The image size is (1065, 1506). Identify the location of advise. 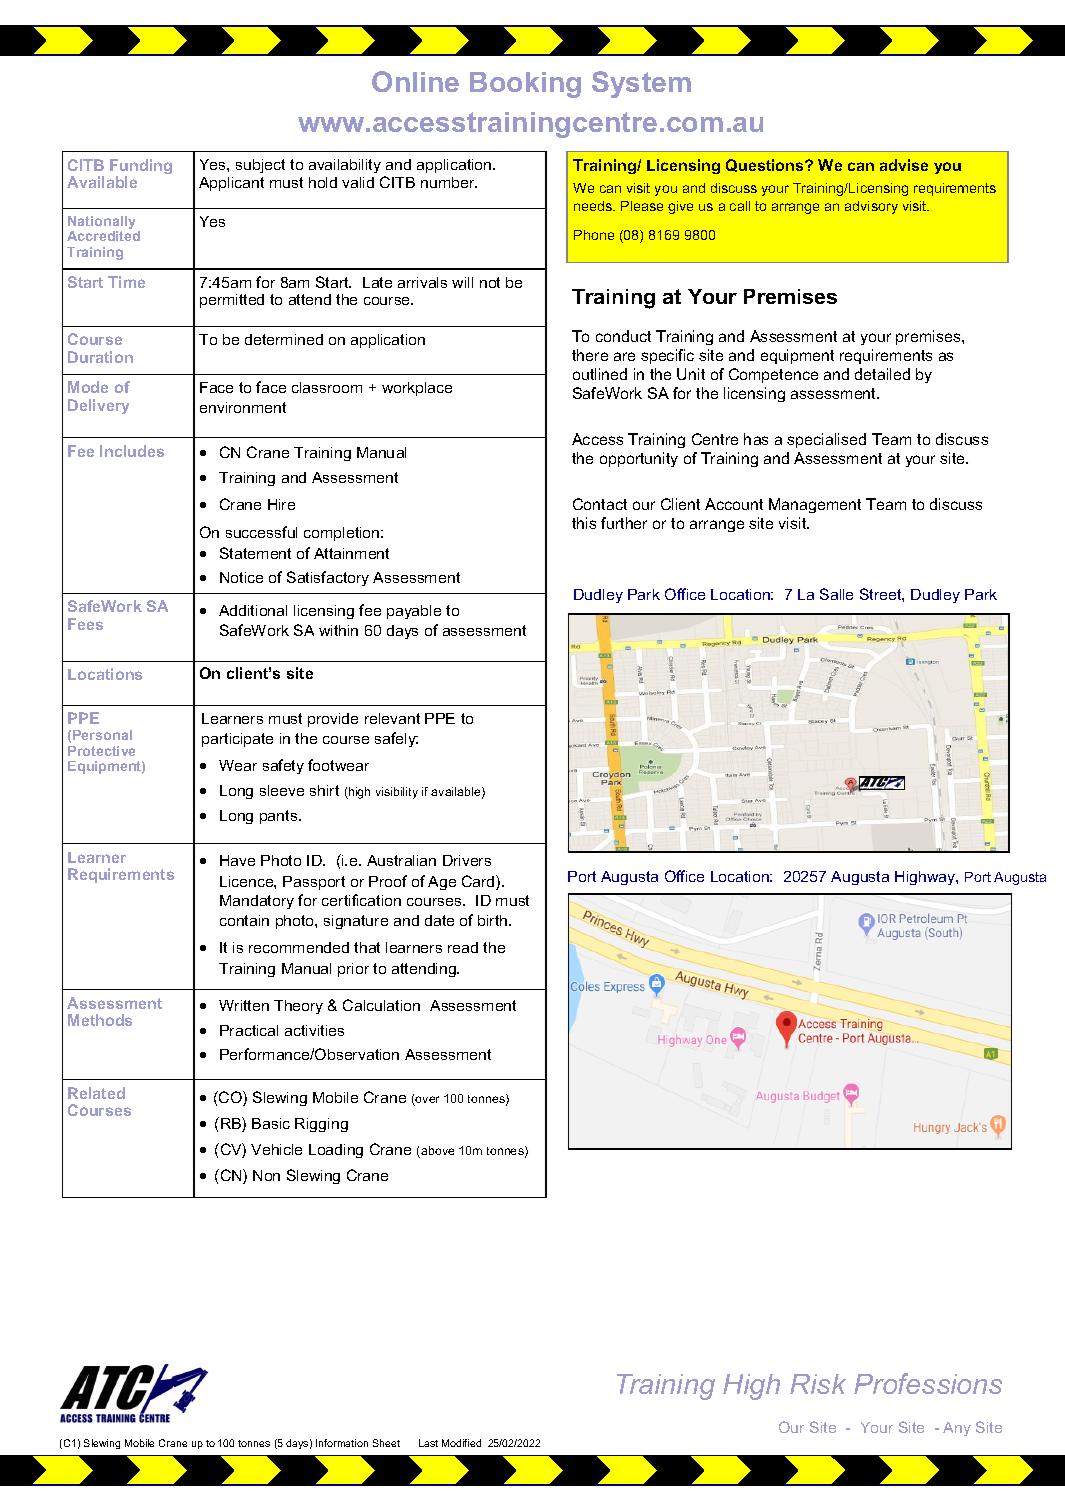
(904, 165).
